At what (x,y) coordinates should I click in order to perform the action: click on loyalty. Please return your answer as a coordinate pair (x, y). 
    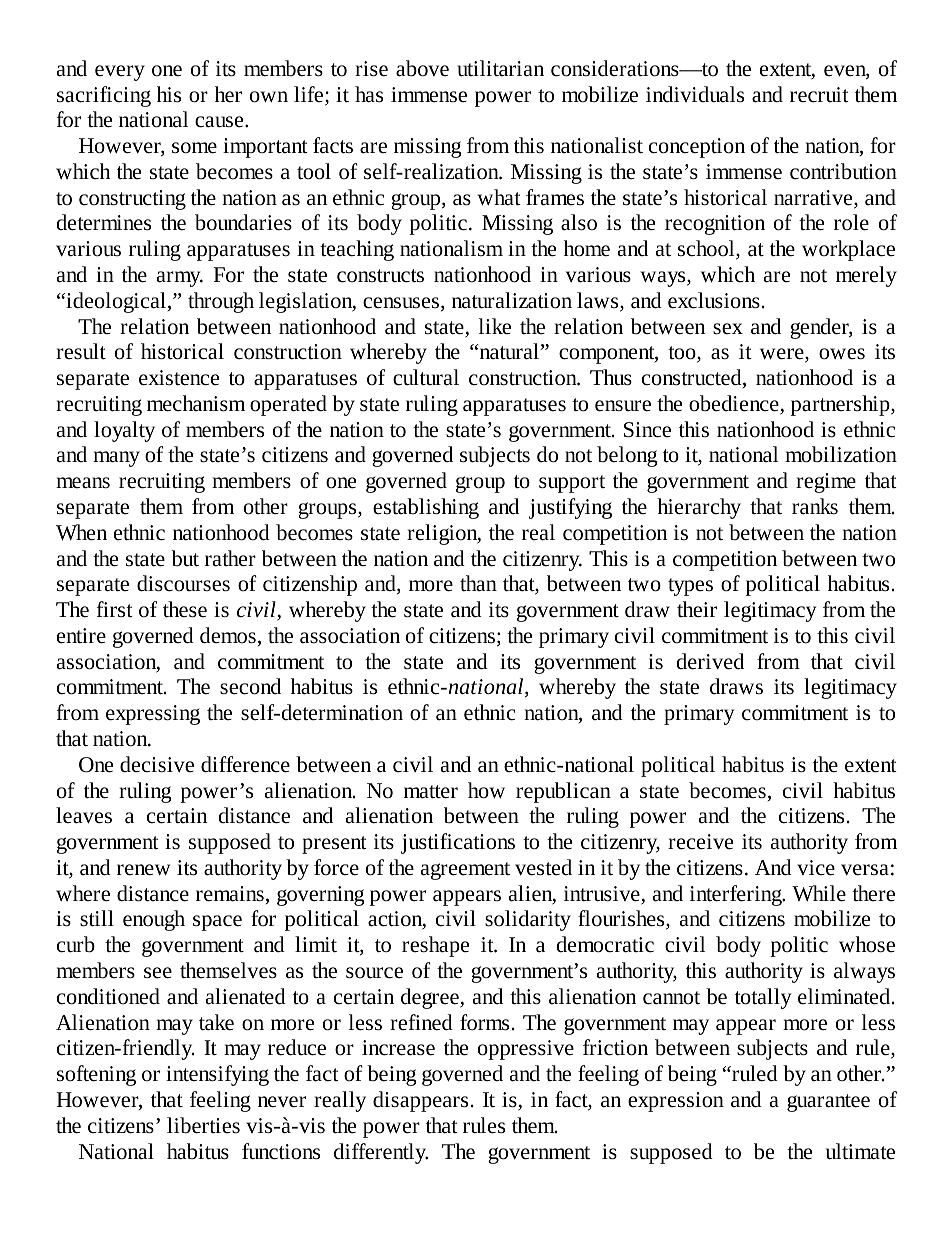
    Looking at the image, I should click on (124, 431).
